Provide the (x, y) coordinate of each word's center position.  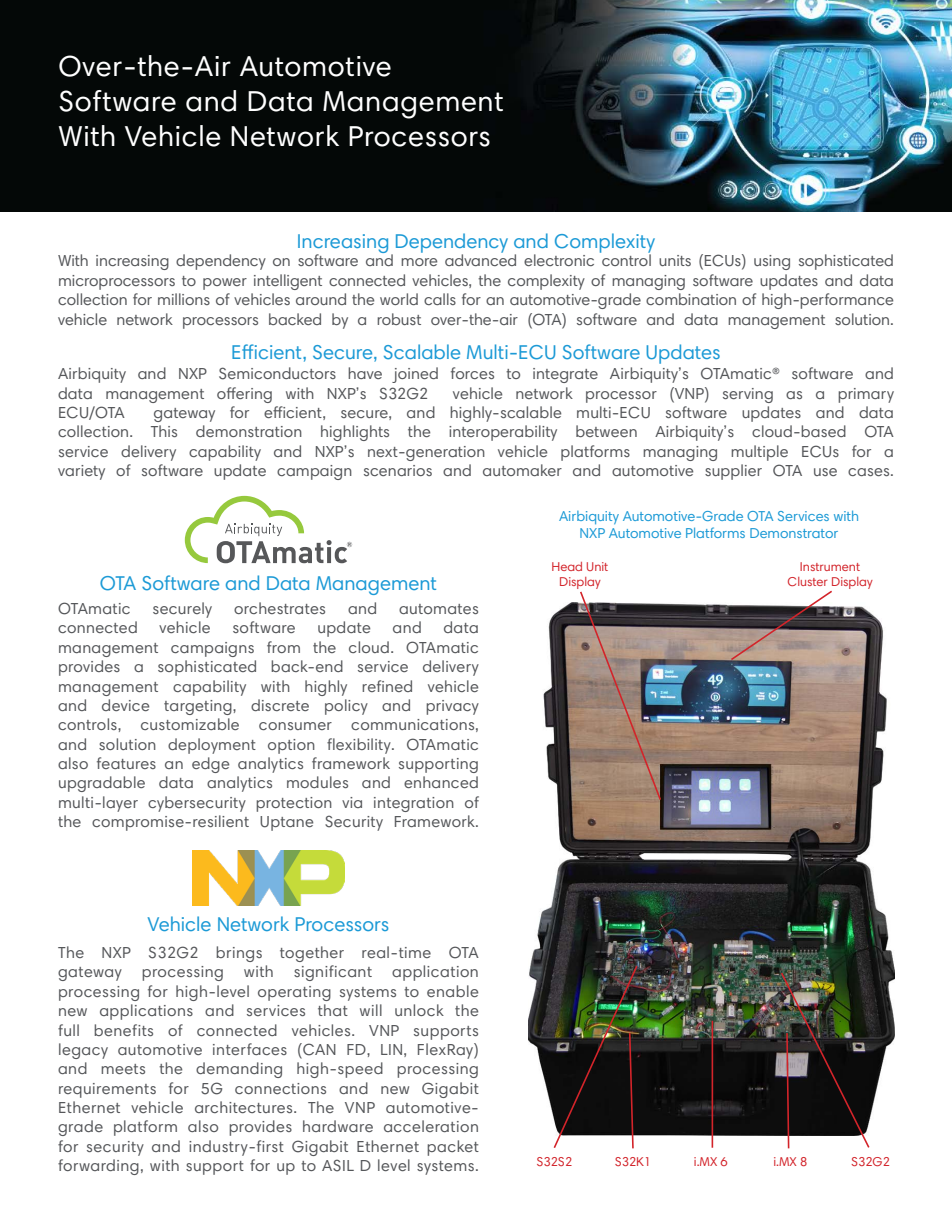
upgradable (102, 784)
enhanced (441, 782)
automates (438, 609)
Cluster (807, 581)
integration (414, 804)
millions (184, 299)
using (772, 262)
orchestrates (279, 608)
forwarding (98, 1167)
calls (440, 299)
